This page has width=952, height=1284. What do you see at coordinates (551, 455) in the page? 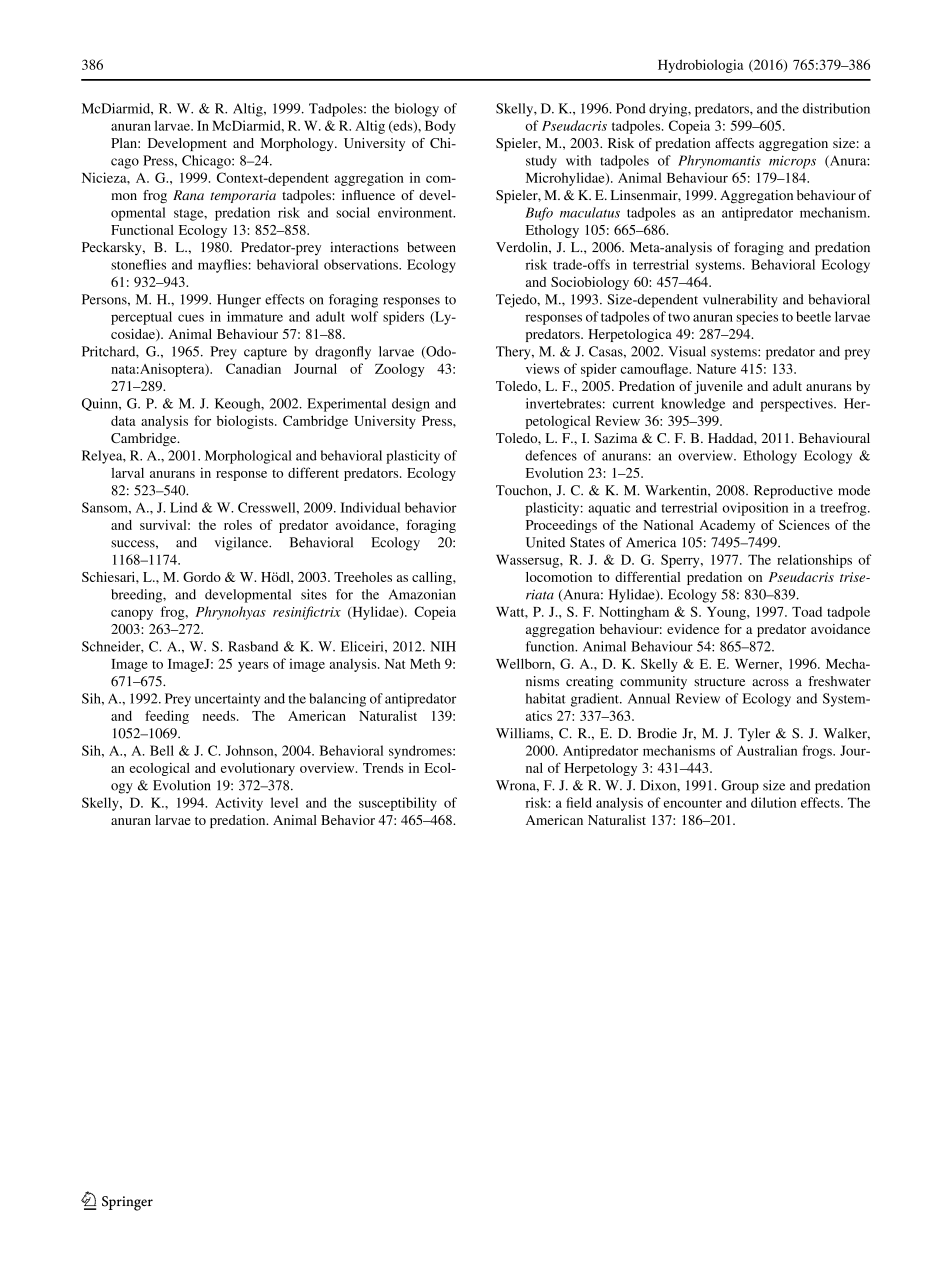
I see `defences` at bounding box center [551, 455].
